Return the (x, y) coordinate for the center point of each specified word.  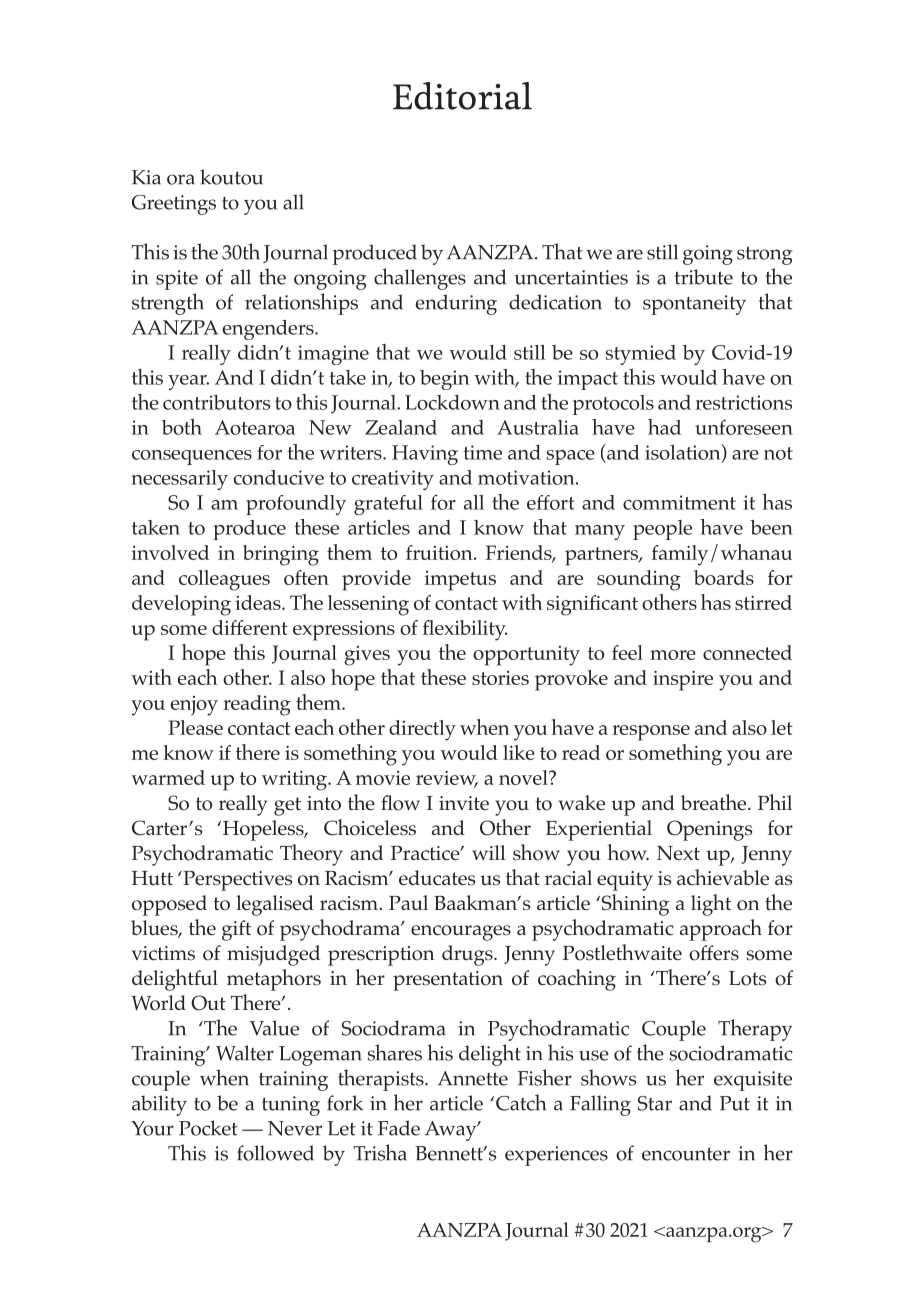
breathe (715, 802)
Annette (473, 1078)
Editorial (462, 96)
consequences (192, 457)
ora (181, 179)
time (482, 452)
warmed (168, 777)
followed (275, 1153)
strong (765, 255)
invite (464, 803)
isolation (684, 453)
